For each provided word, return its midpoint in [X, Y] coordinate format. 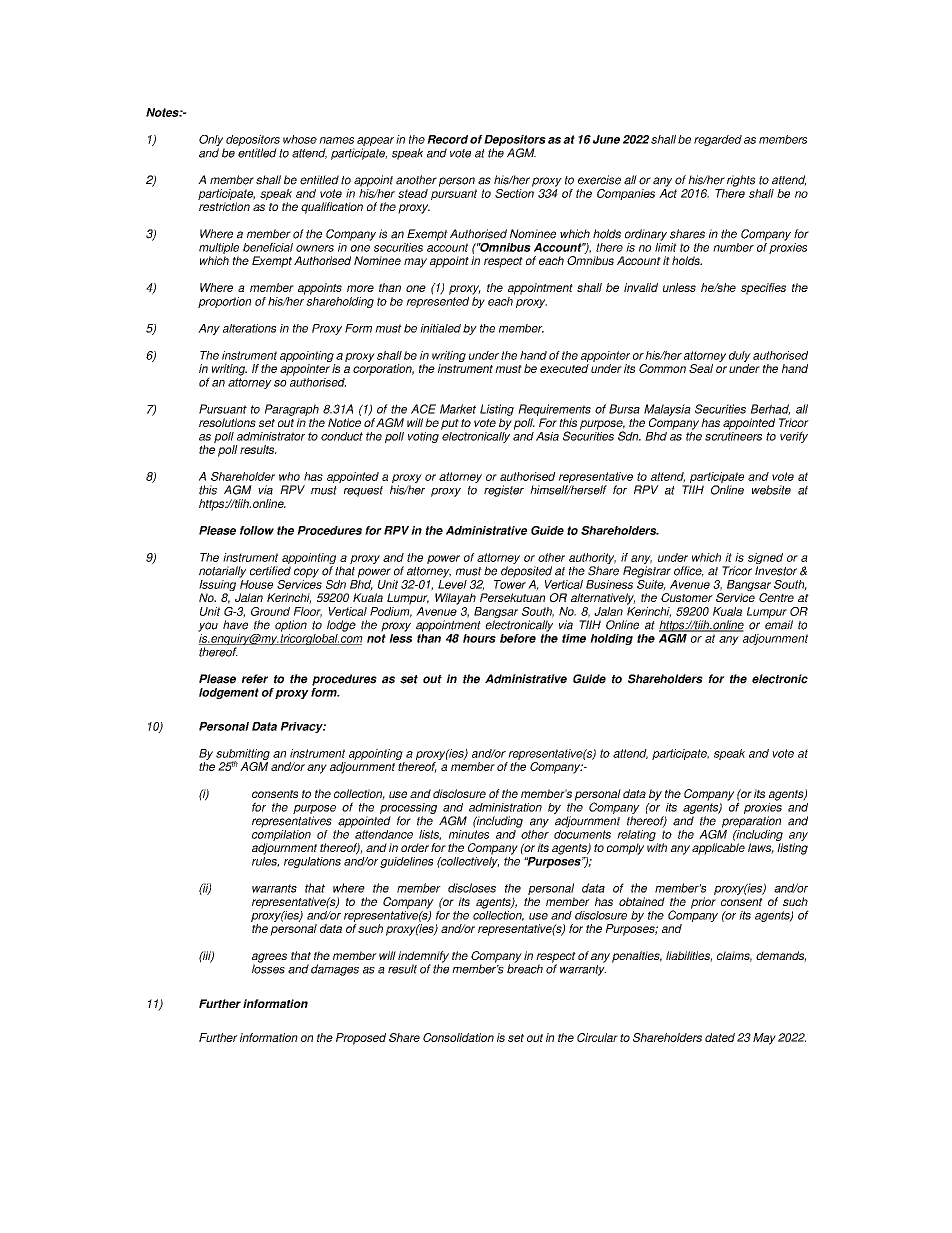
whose [300, 139]
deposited [526, 572]
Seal [701, 368]
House [256, 584]
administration [505, 807]
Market [458, 409]
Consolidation [458, 1037]
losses [268, 968]
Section [514, 192]
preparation [751, 822]
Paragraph [292, 410]
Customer [687, 597]
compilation [281, 834]
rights [741, 181]
